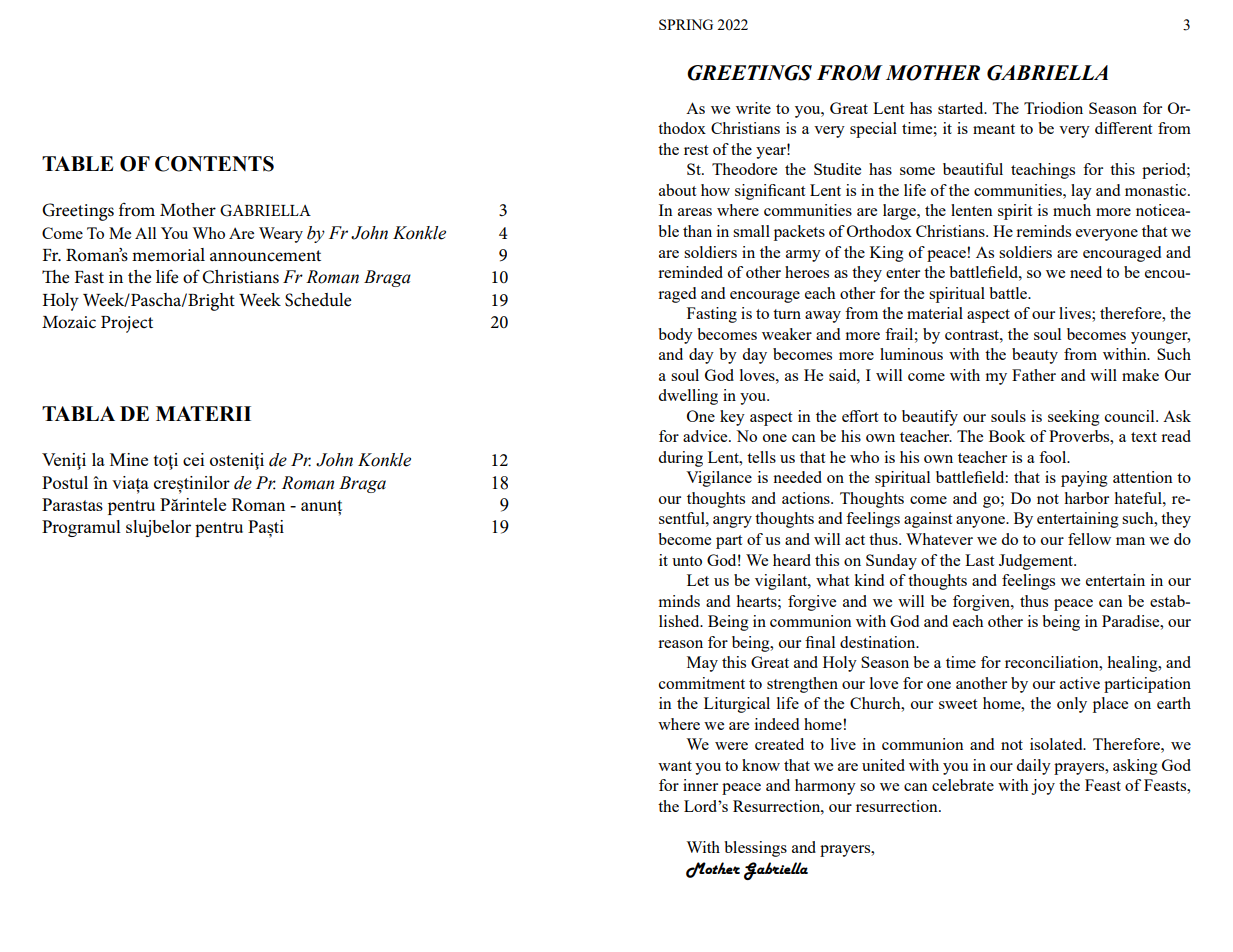 The image size is (1233, 952). I want to click on SPRING, so click(686, 24).
